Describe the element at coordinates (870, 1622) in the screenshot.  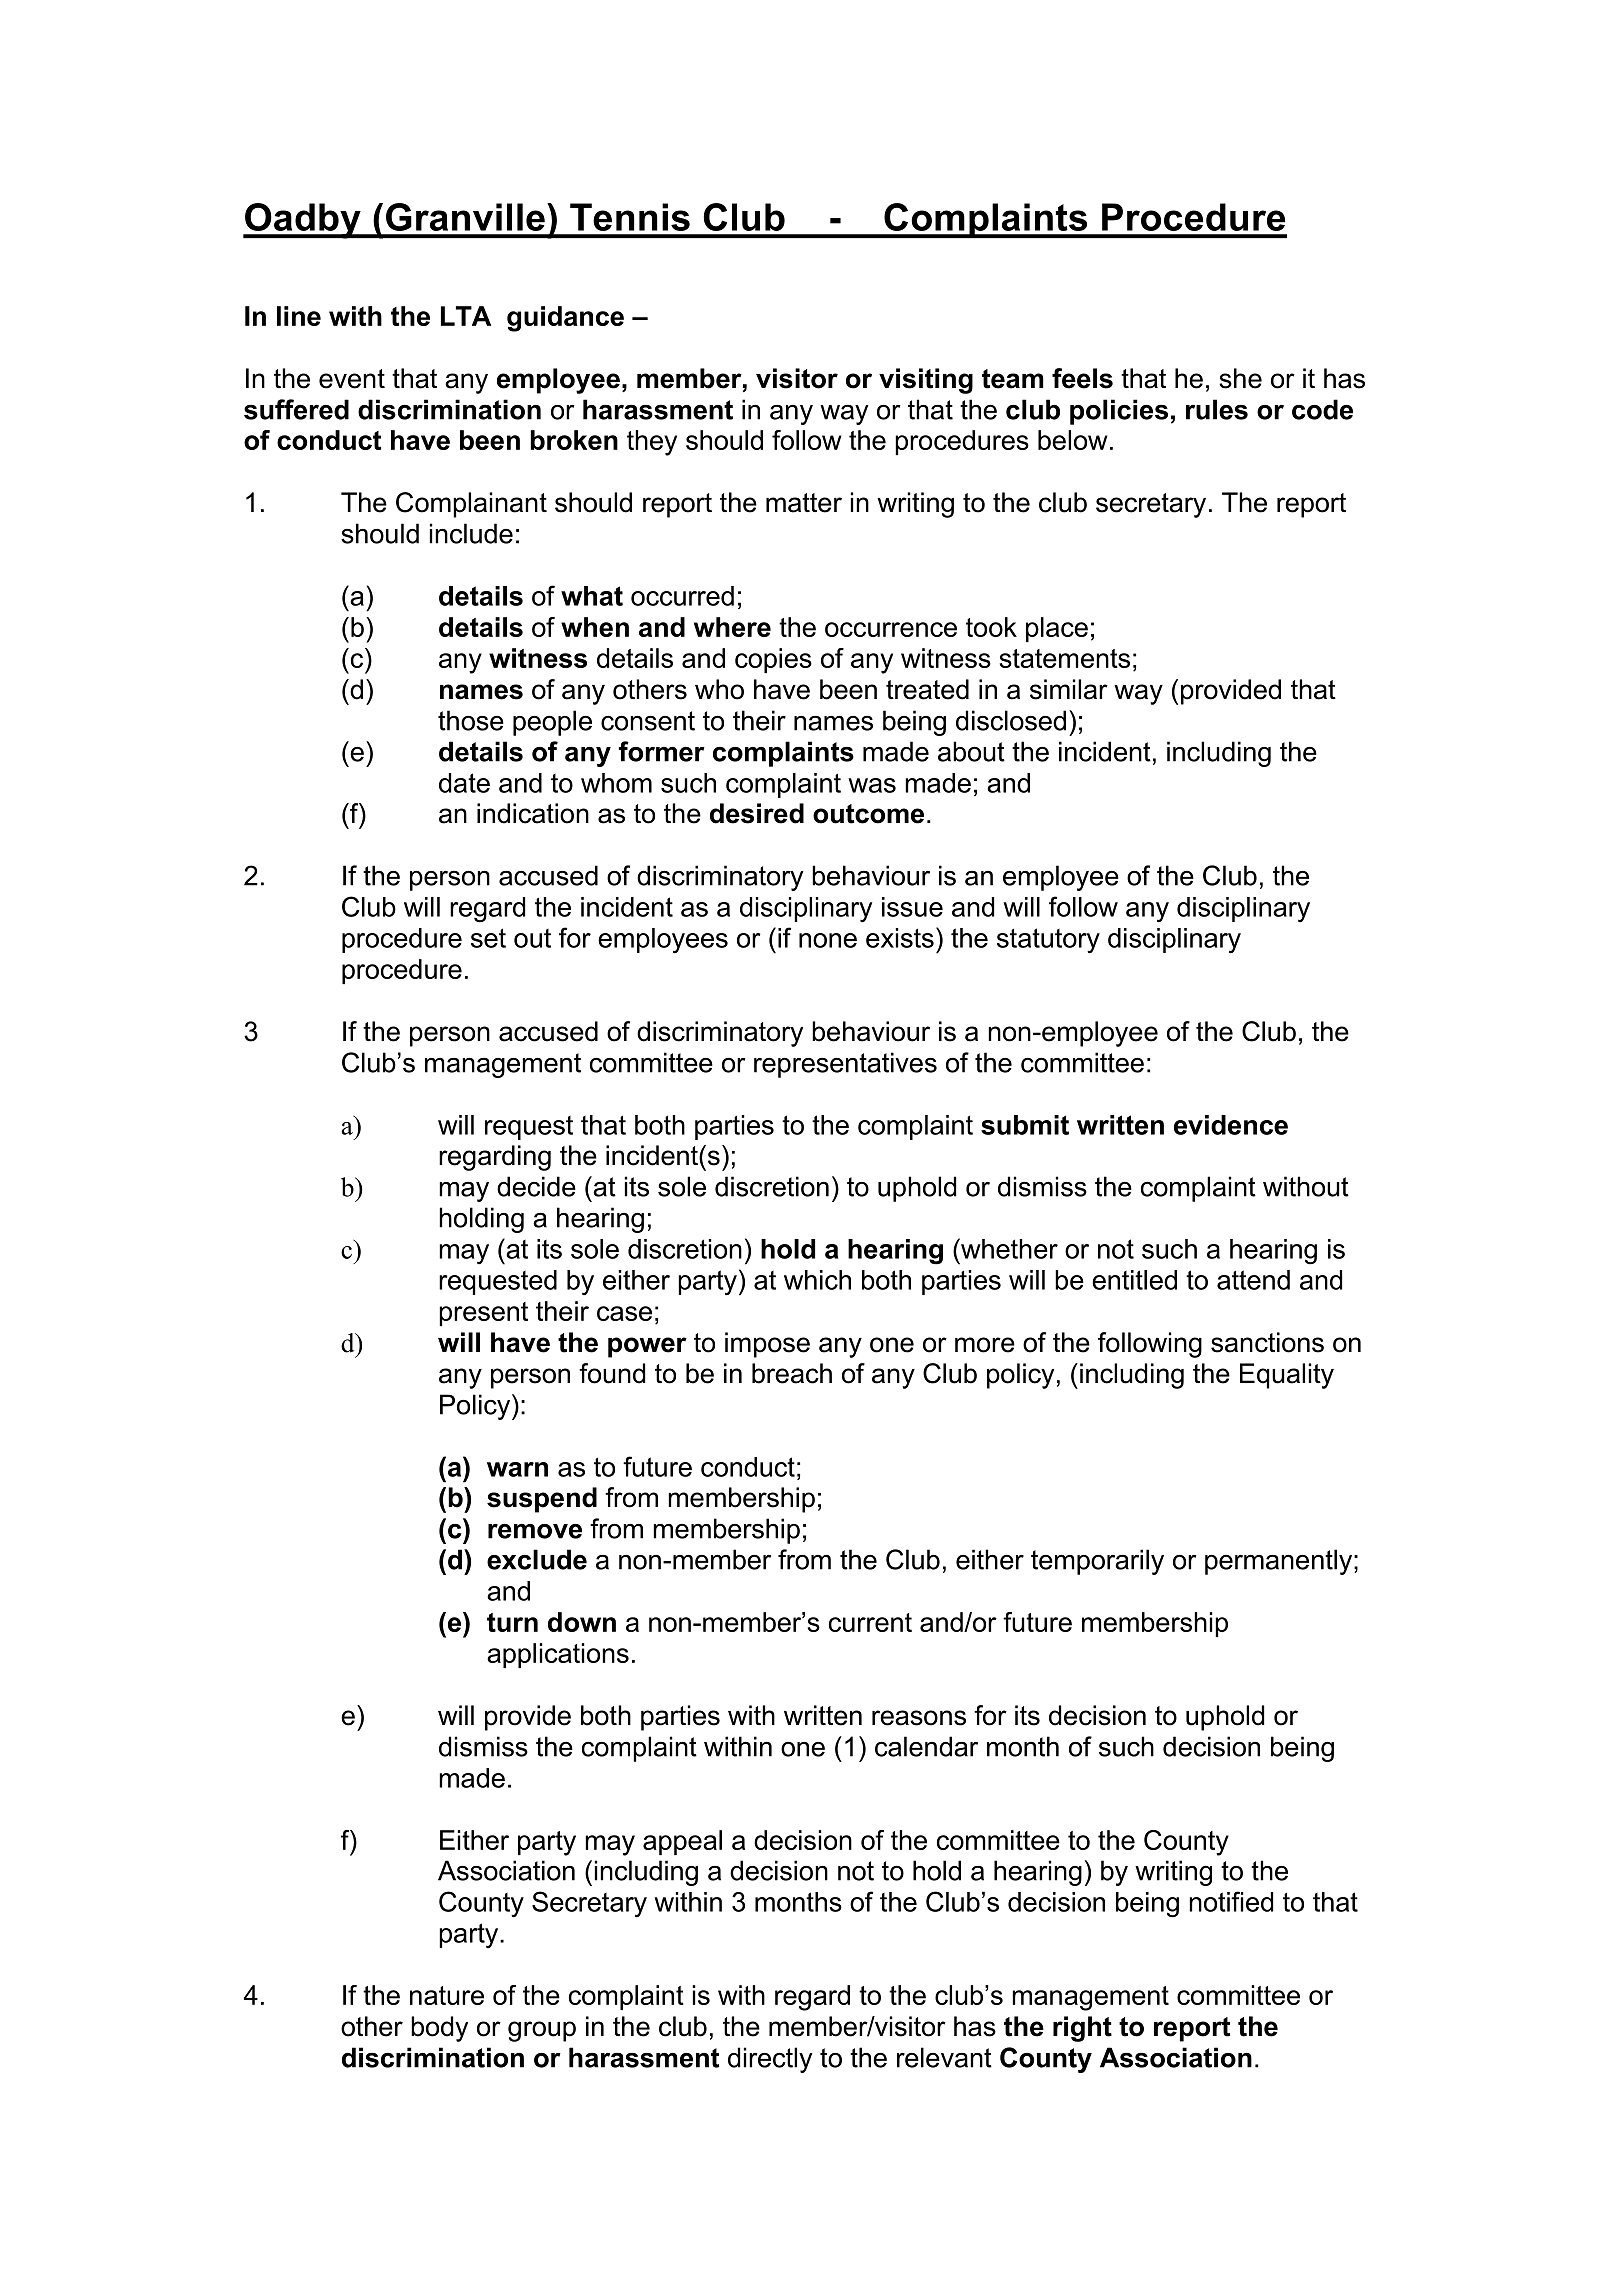
I see `current` at that location.
